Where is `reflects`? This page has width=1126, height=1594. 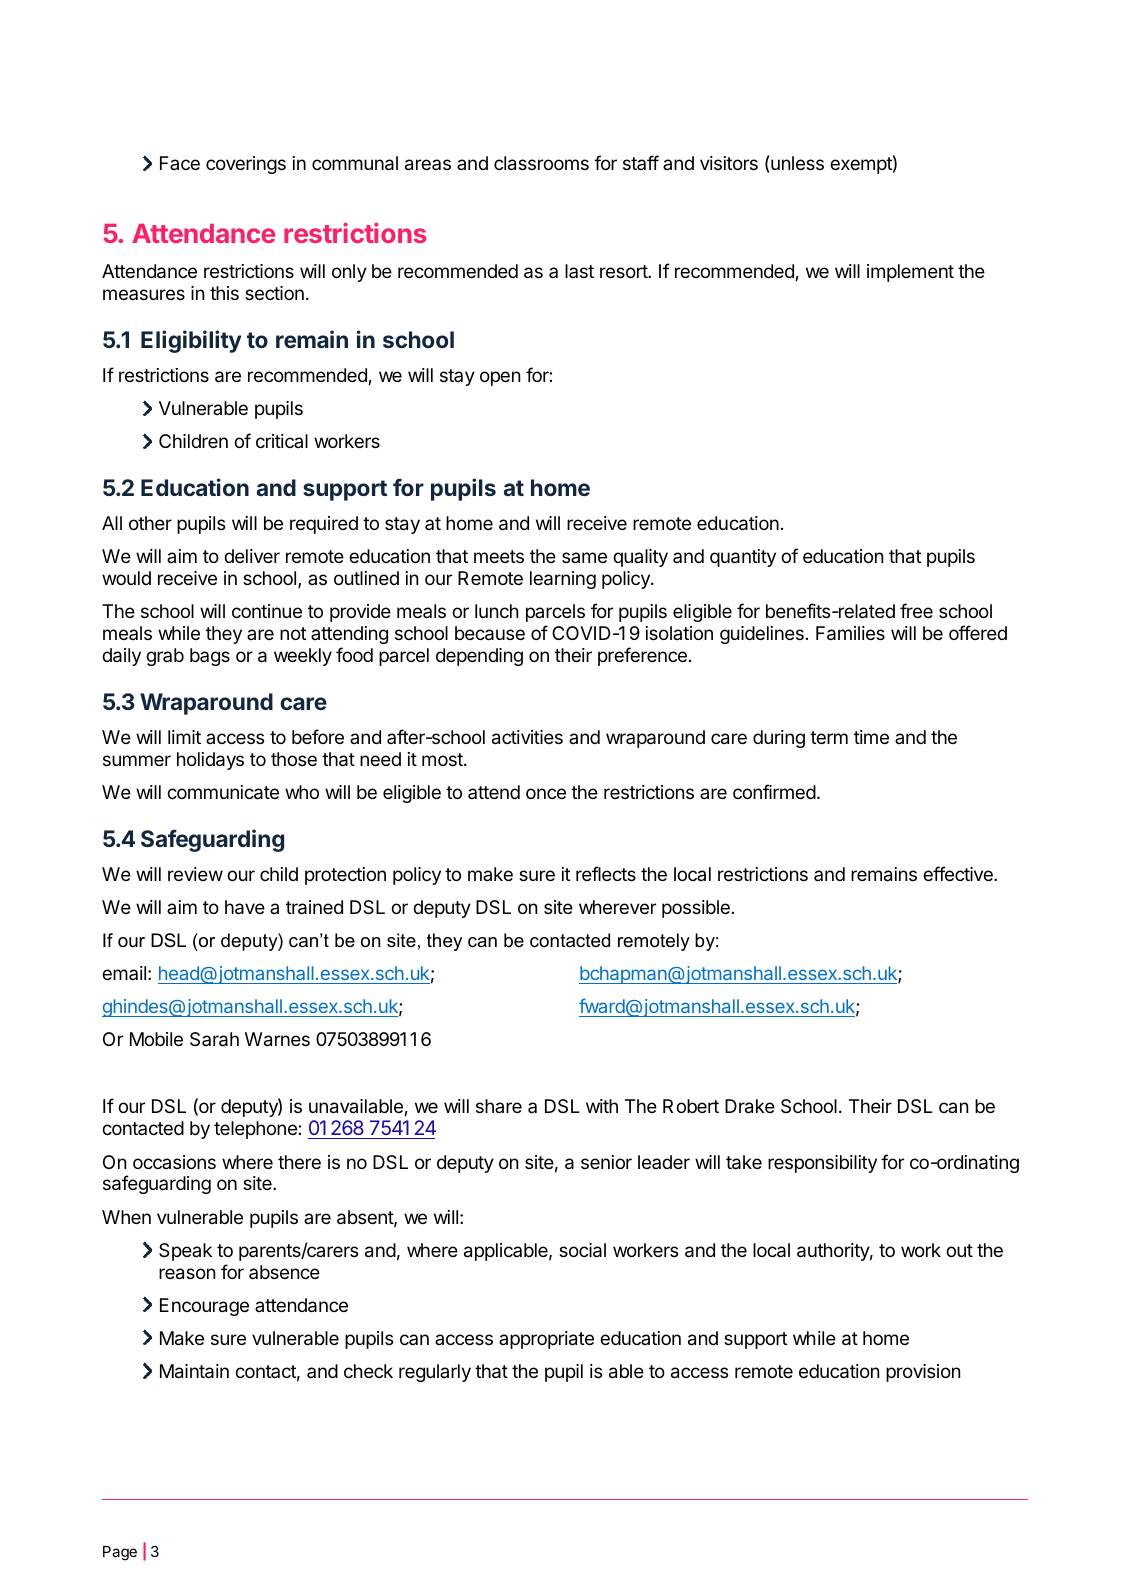
reflects is located at coordinates (606, 873).
